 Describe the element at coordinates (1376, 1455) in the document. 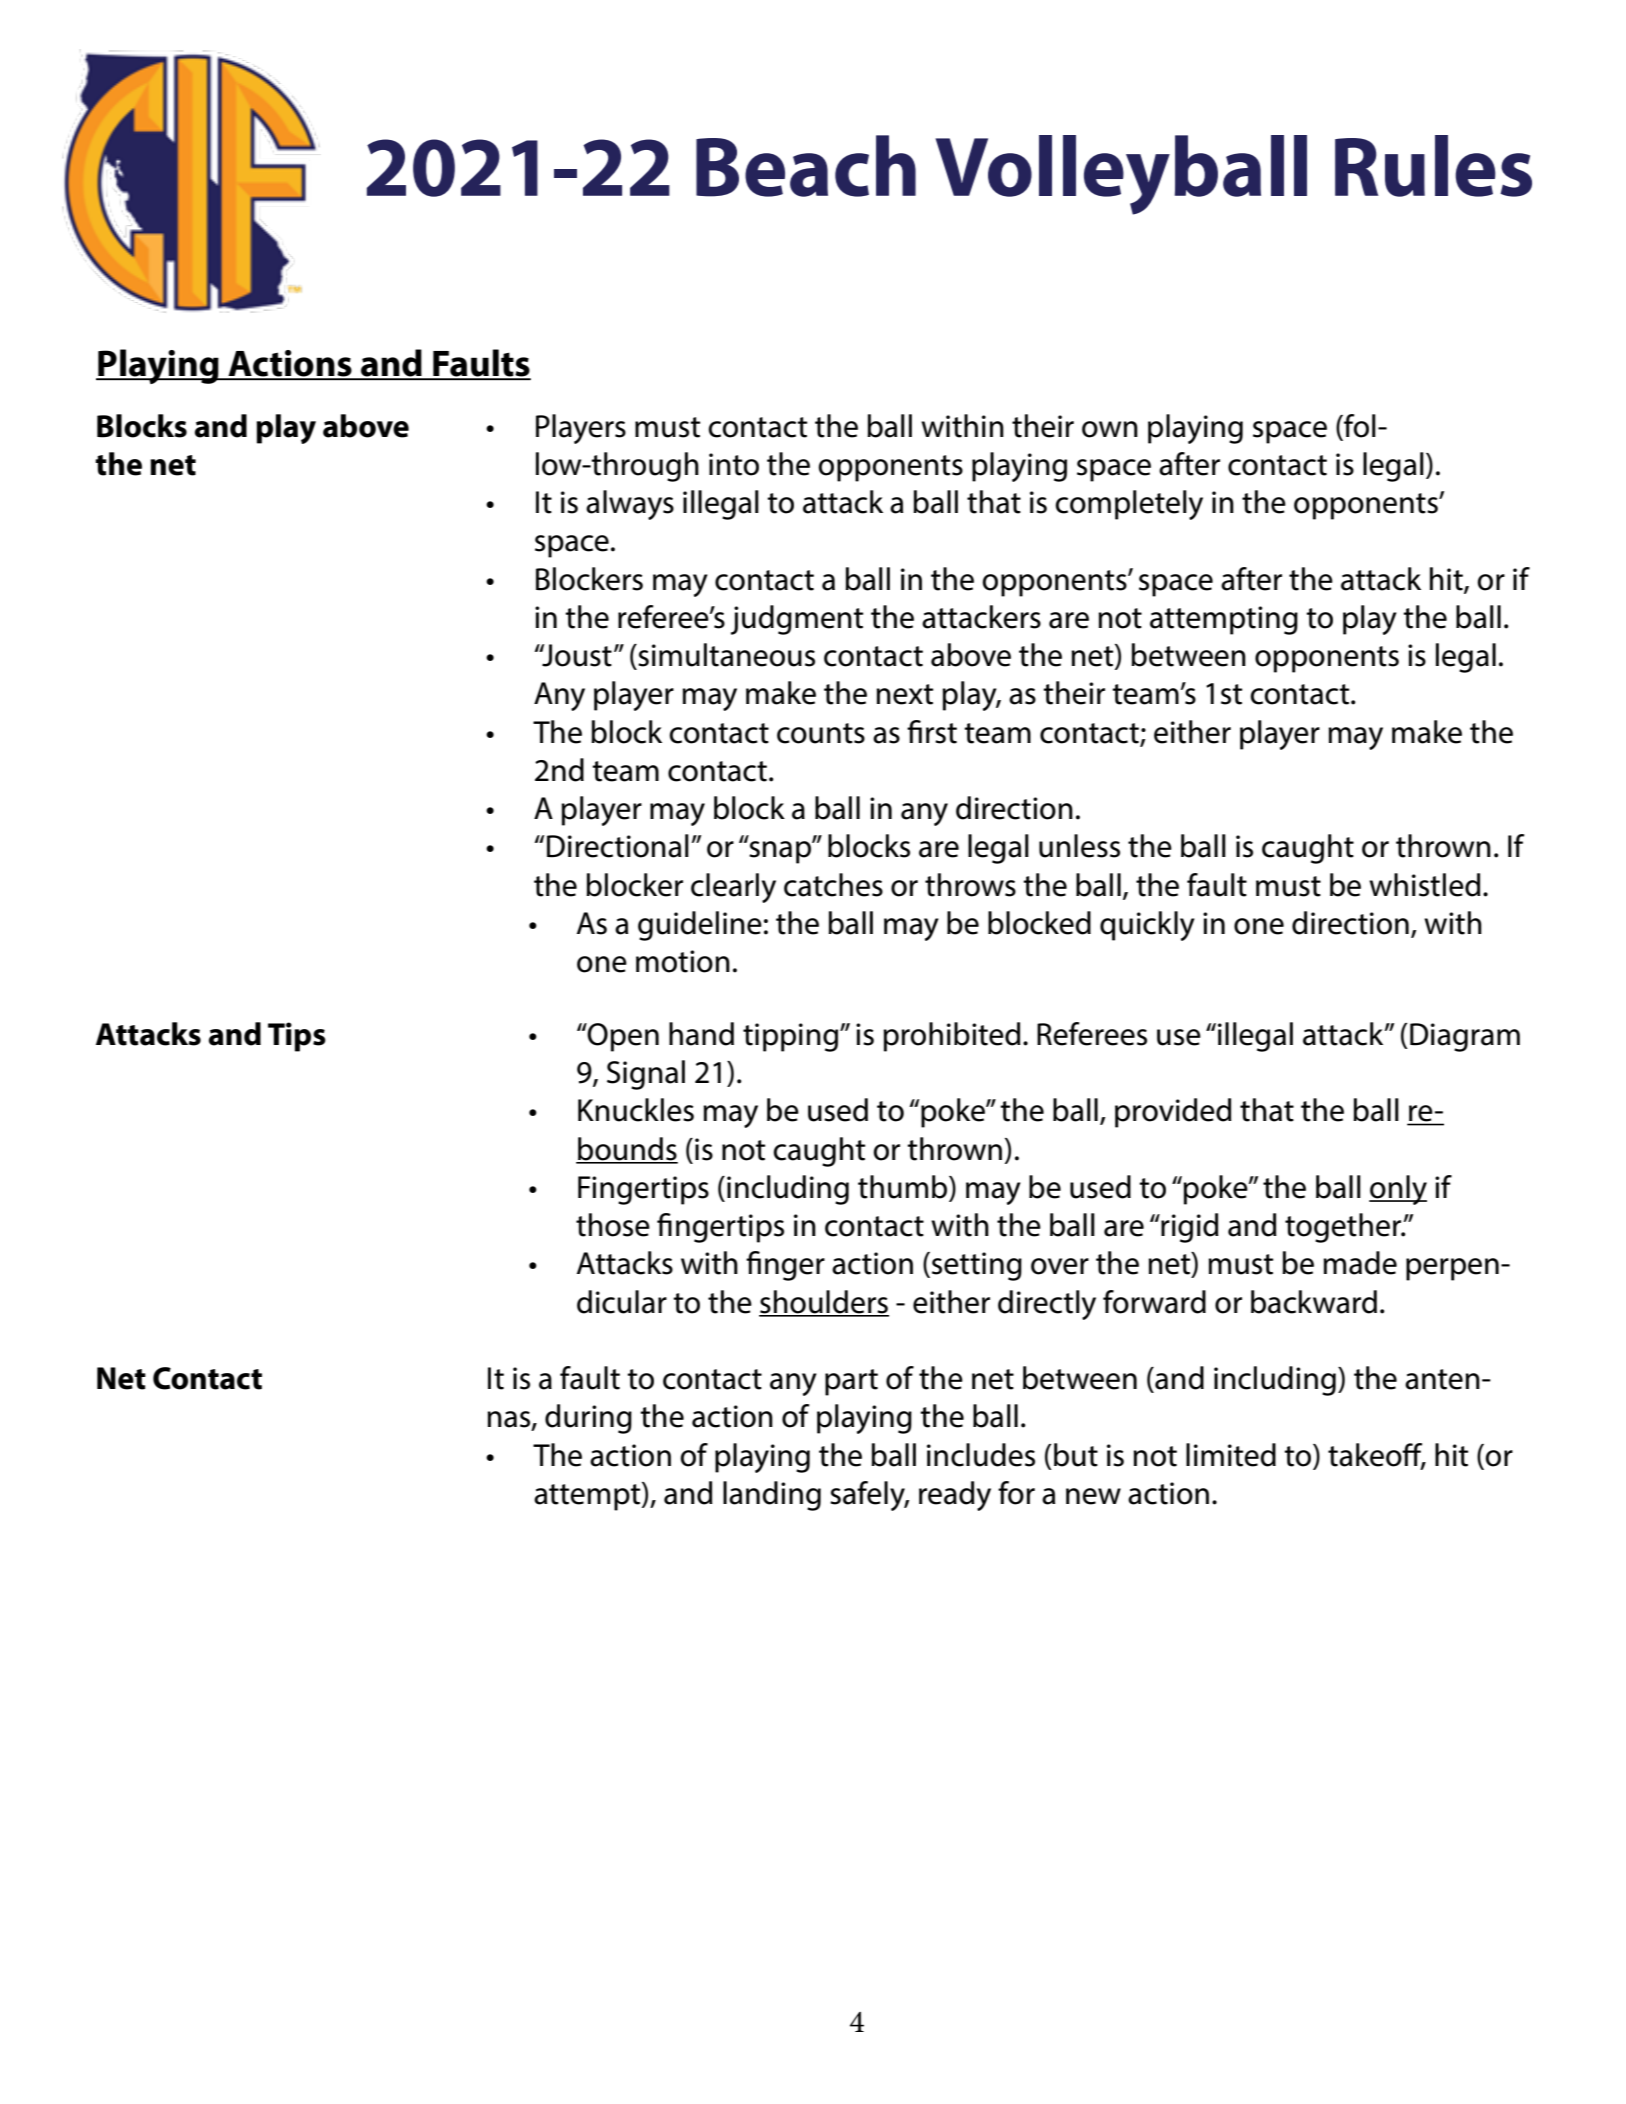

I see `takeoff` at that location.
